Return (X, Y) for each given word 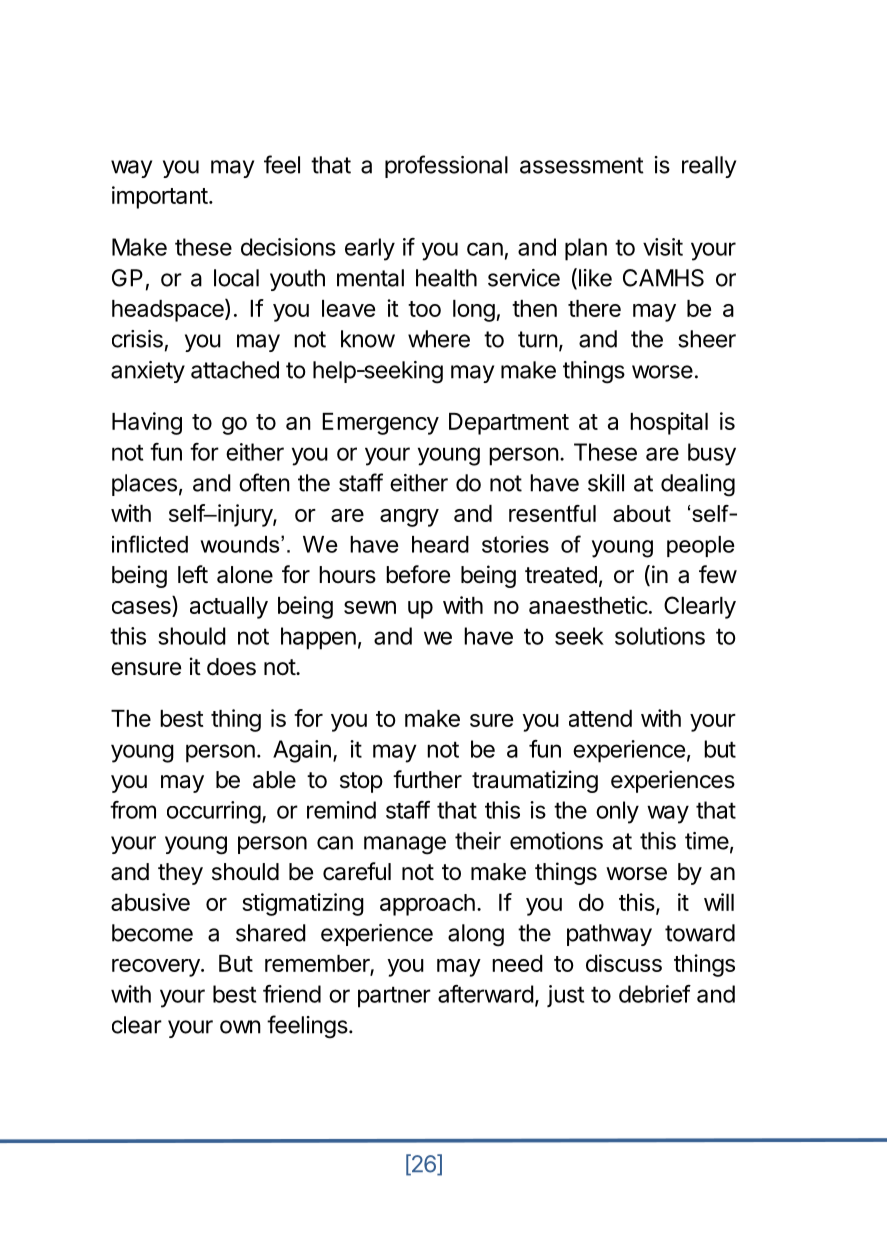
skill (606, 483)
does (231, 667)
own (240, 1027)
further (427, 779)
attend (600, 718)
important (160, 197)
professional (446, 166)
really (709, 167)
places (144, 485)
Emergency (380, 424)
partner (394, 997)
